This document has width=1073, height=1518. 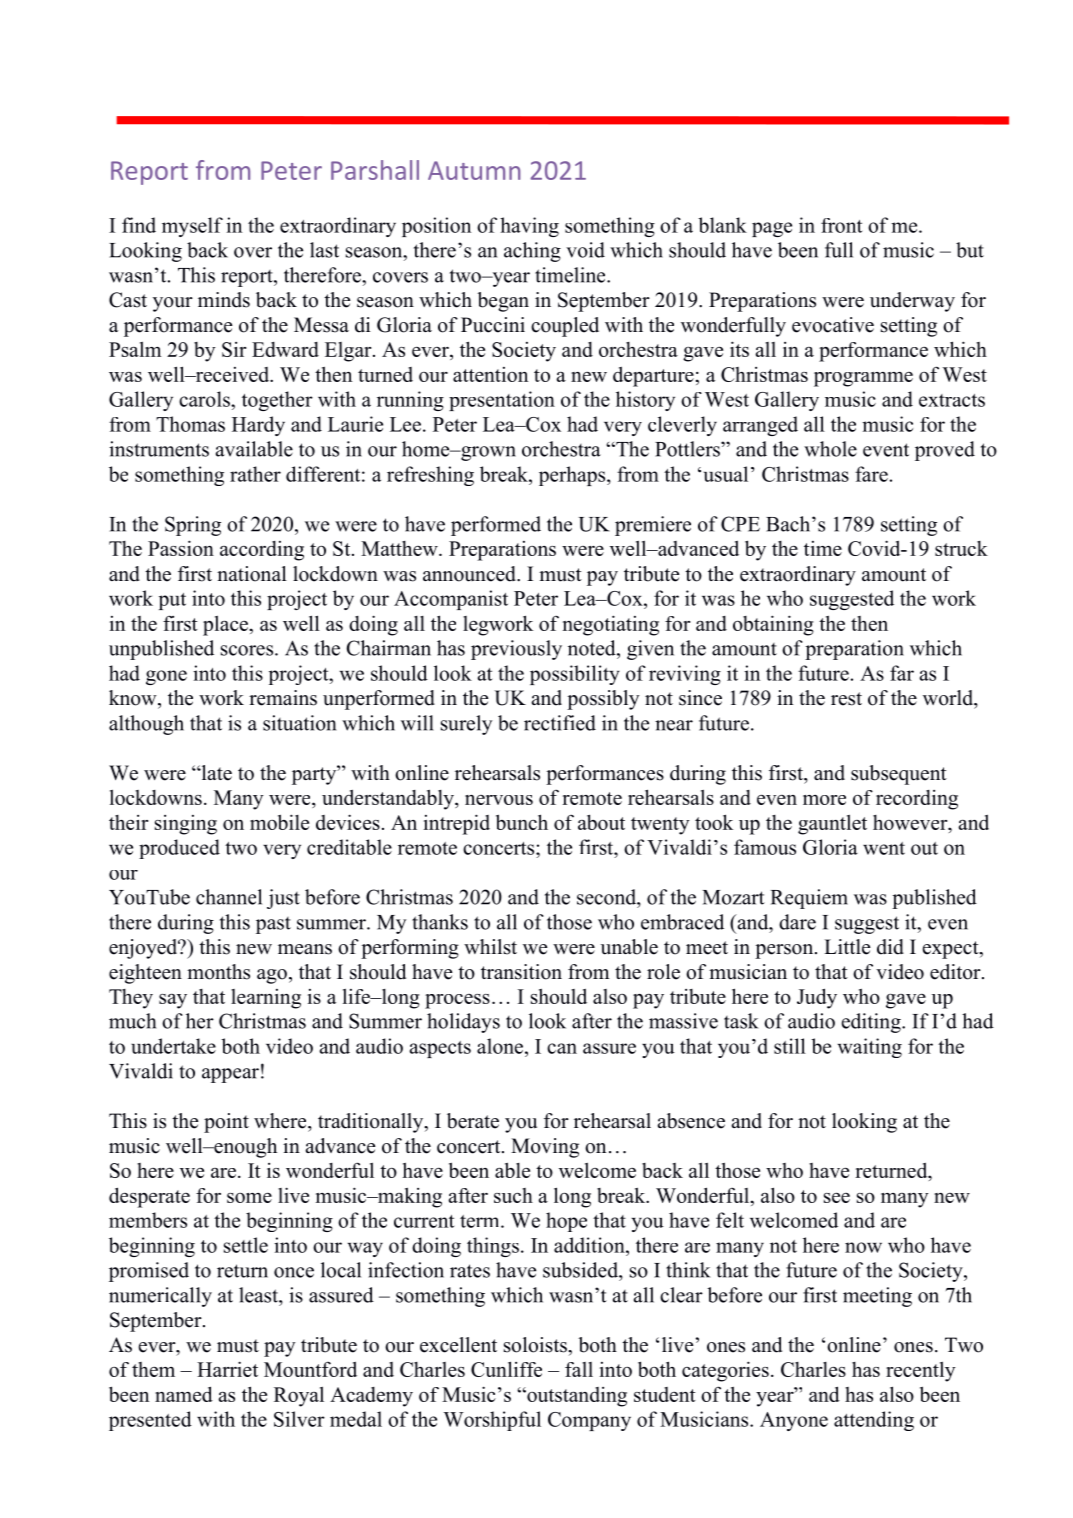 I want to click on myself, so click(x=192, y=227).
